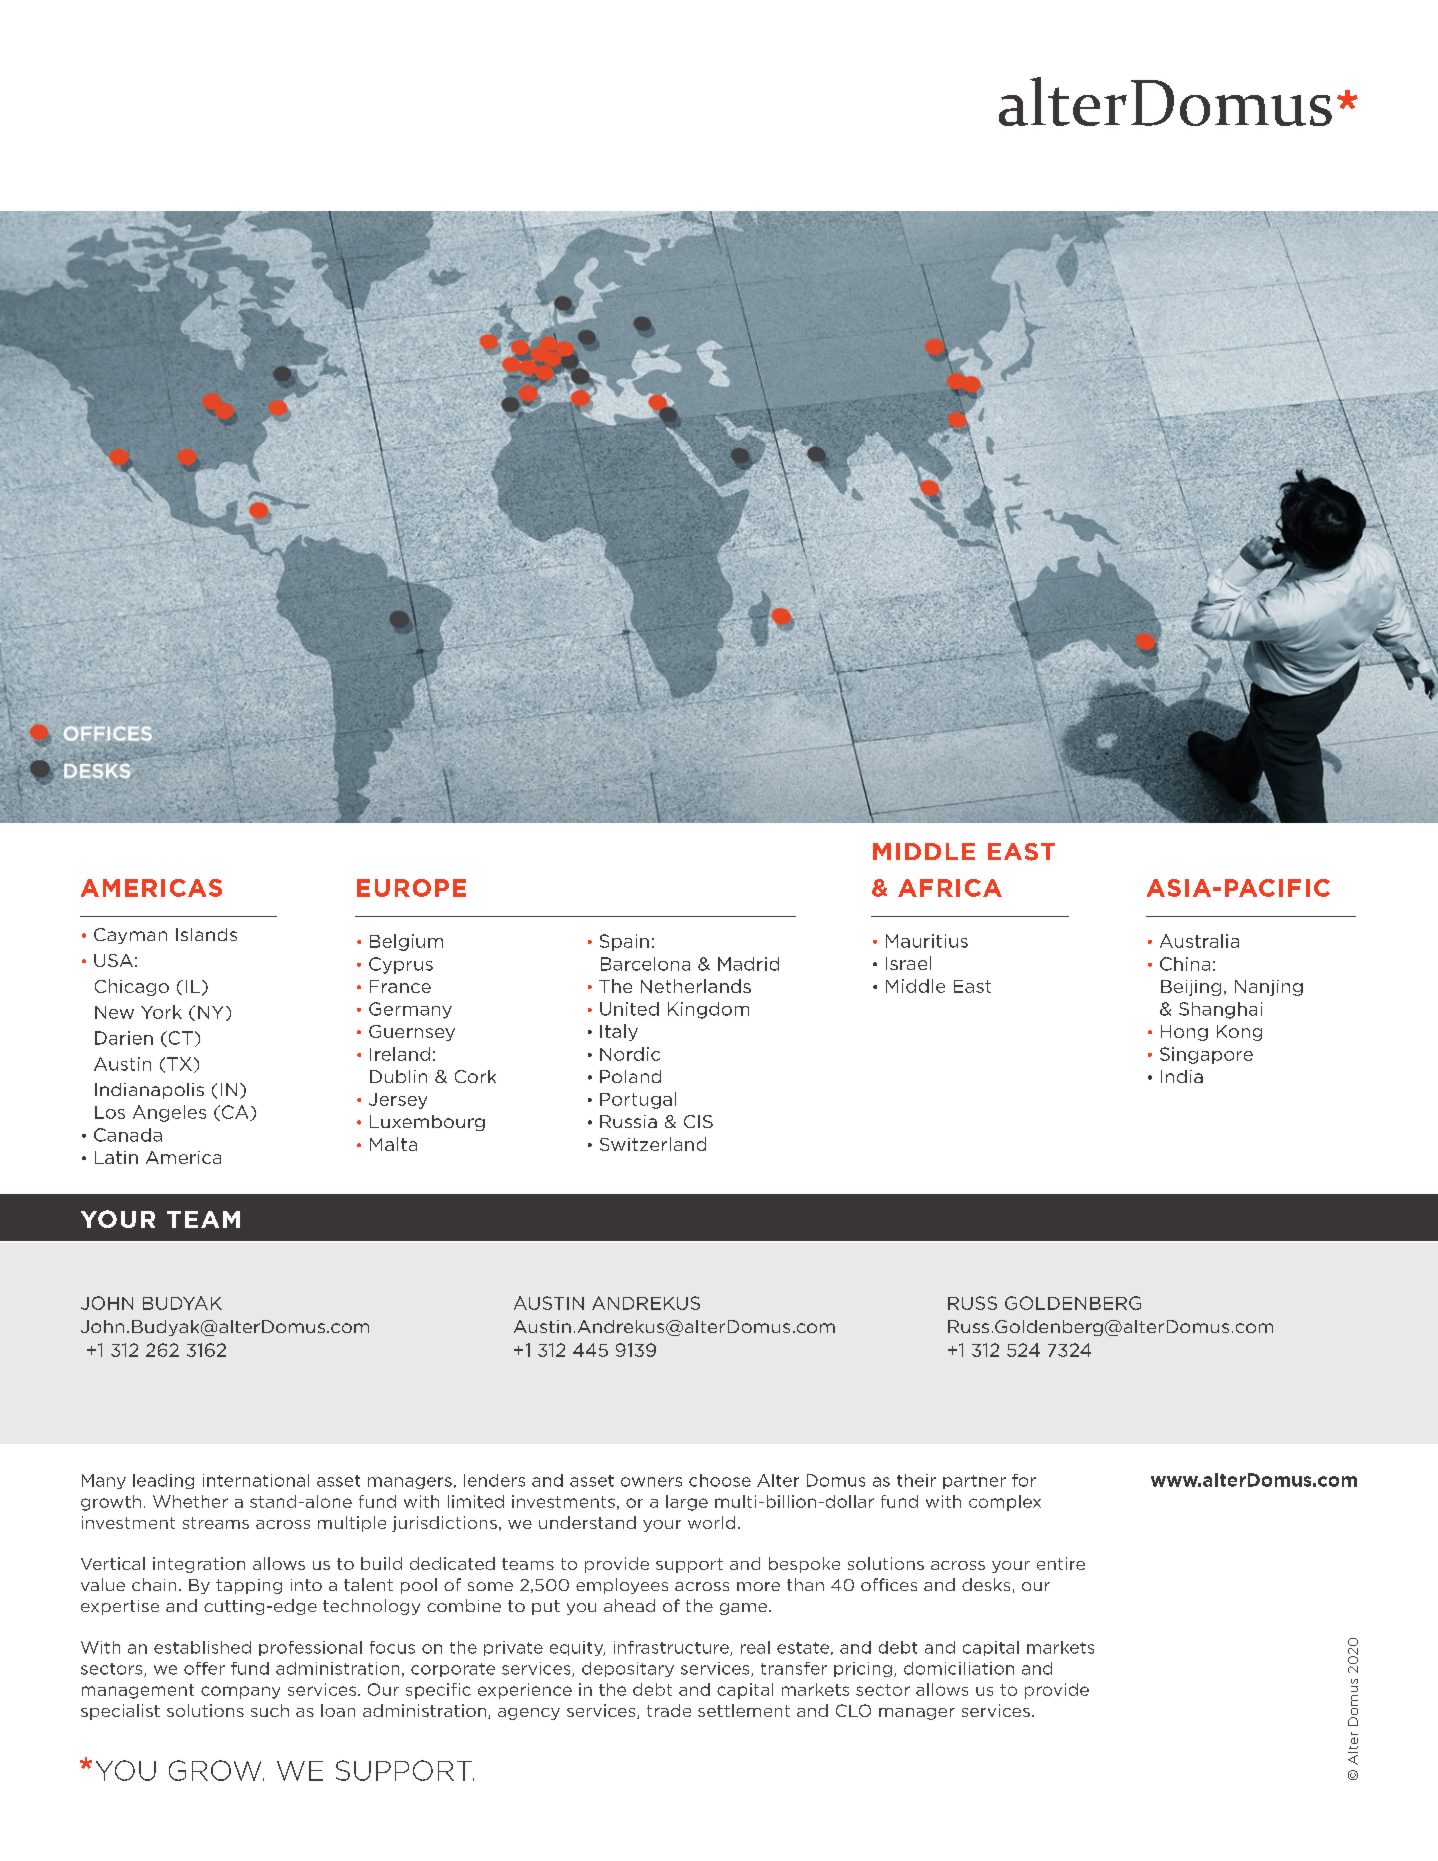  I want to click on CIS, so click(698, 1121).
